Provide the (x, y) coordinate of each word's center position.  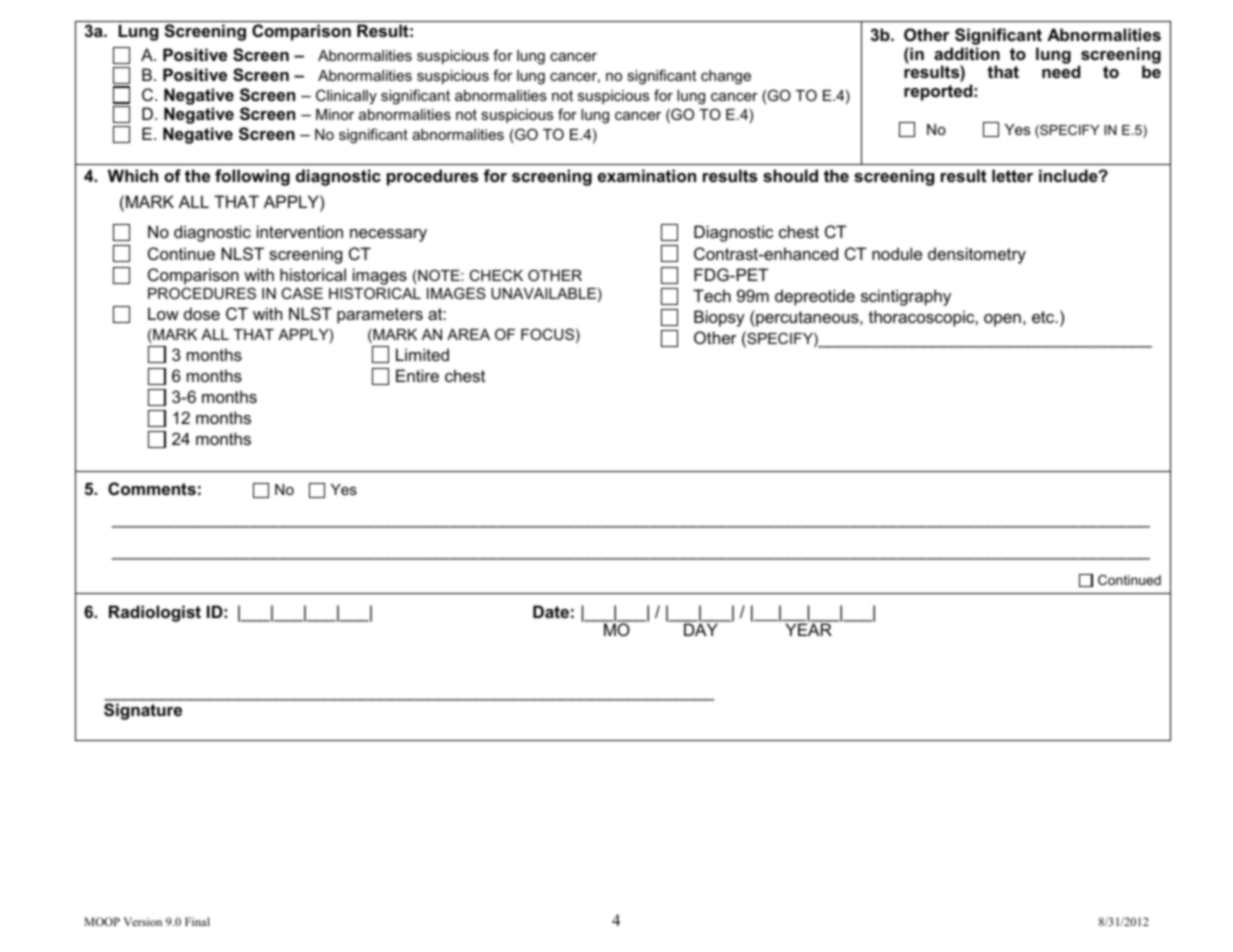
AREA (468, 334)
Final (197, 921)
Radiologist (155, 613)
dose (202, 313)
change (726, 77)
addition (967, 53)
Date (551, 611)
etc (1044, 317)
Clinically (346, 97)
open (1002, 320)
